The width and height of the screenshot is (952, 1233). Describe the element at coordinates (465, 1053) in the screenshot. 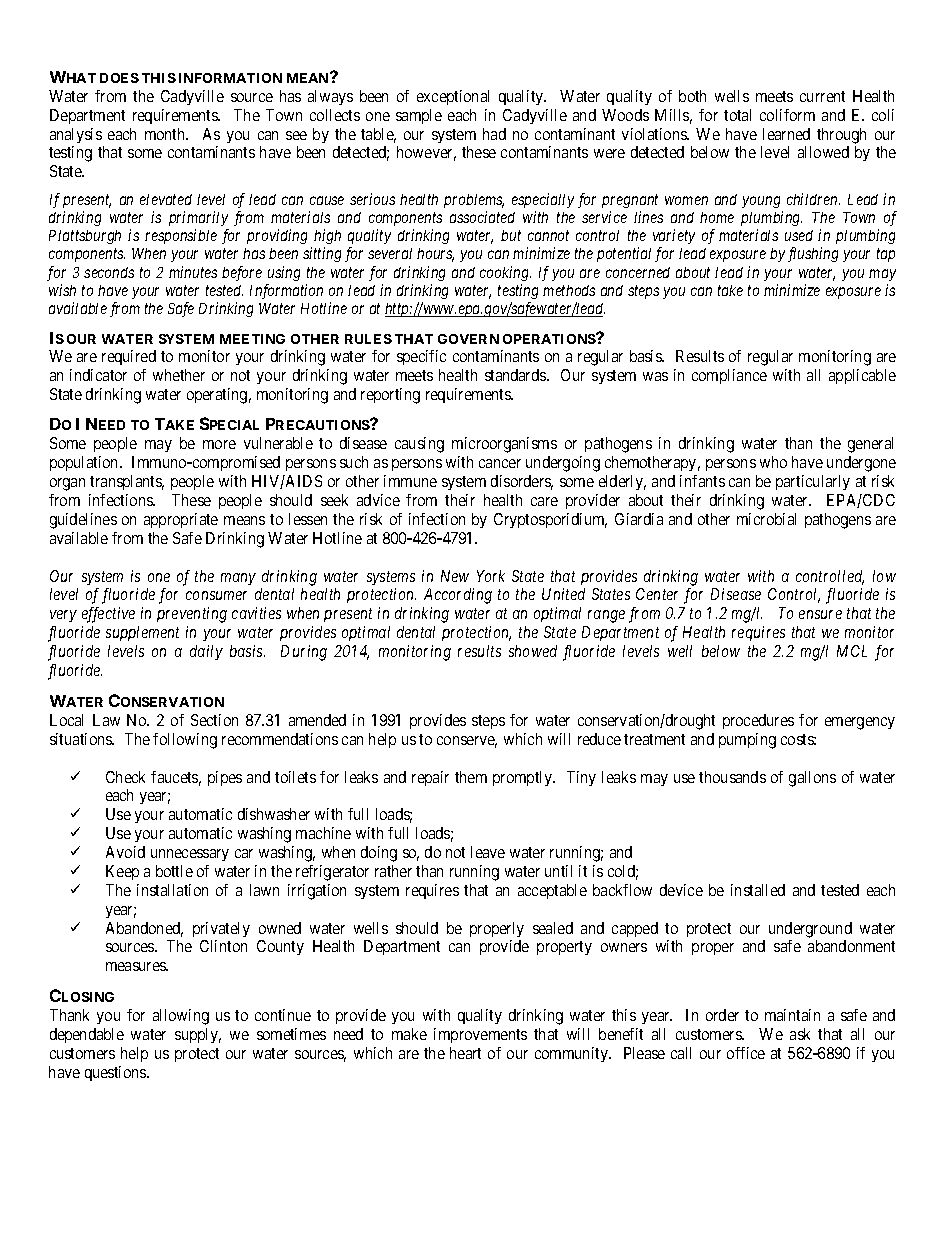

I see `heart` at that location.
